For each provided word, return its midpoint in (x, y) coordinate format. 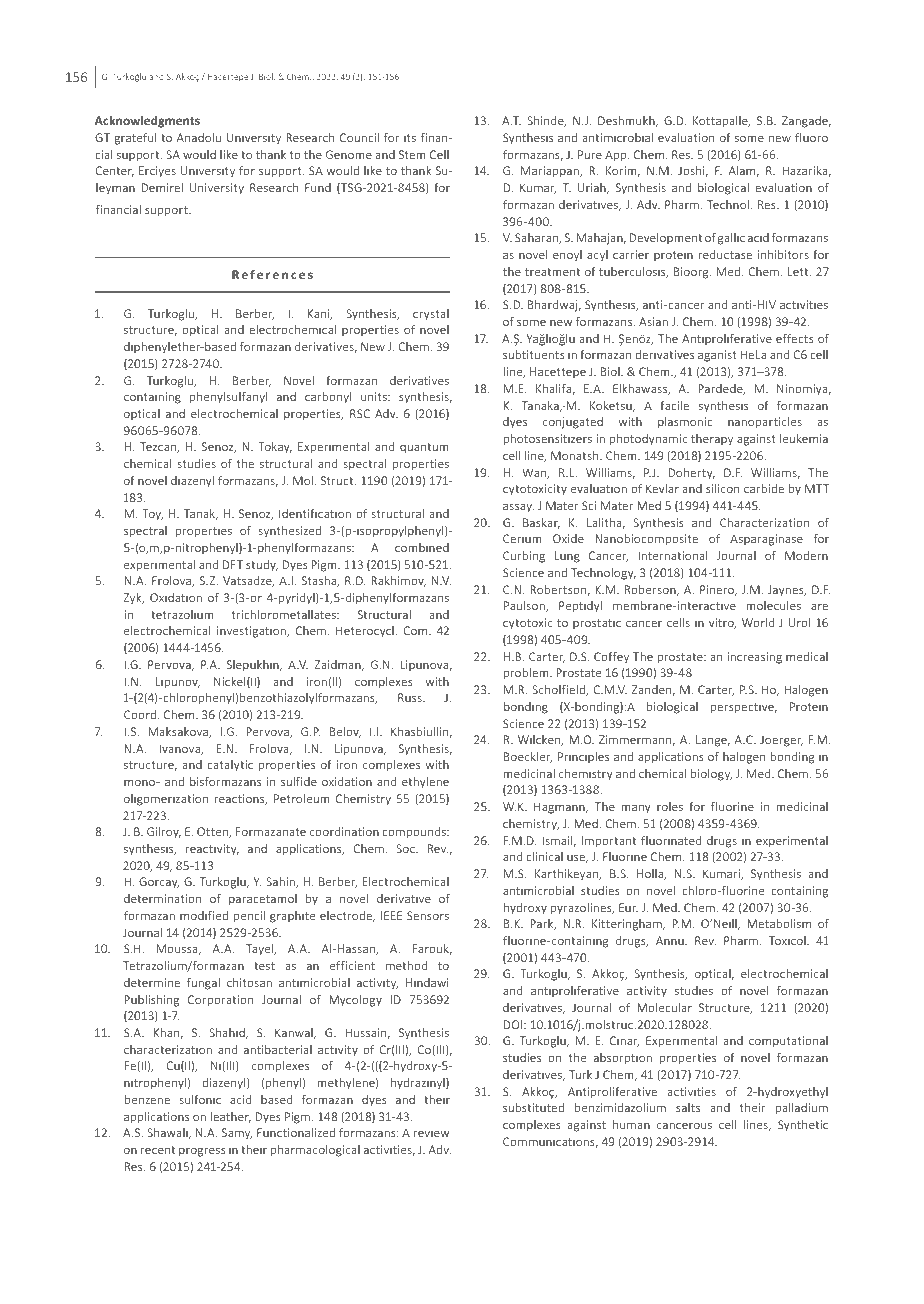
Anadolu (199, 137)
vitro (722, 623)
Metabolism (779, 923)
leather (231, 1117)
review (431, 1132)
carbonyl (328, 398)
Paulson (525, 606)
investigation (252, 632)
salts (688, 1107)
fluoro (811, 137)
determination (162, 898)
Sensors (428, 915)
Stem (412, 154)
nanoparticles (765, 423)
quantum (424, 448)
